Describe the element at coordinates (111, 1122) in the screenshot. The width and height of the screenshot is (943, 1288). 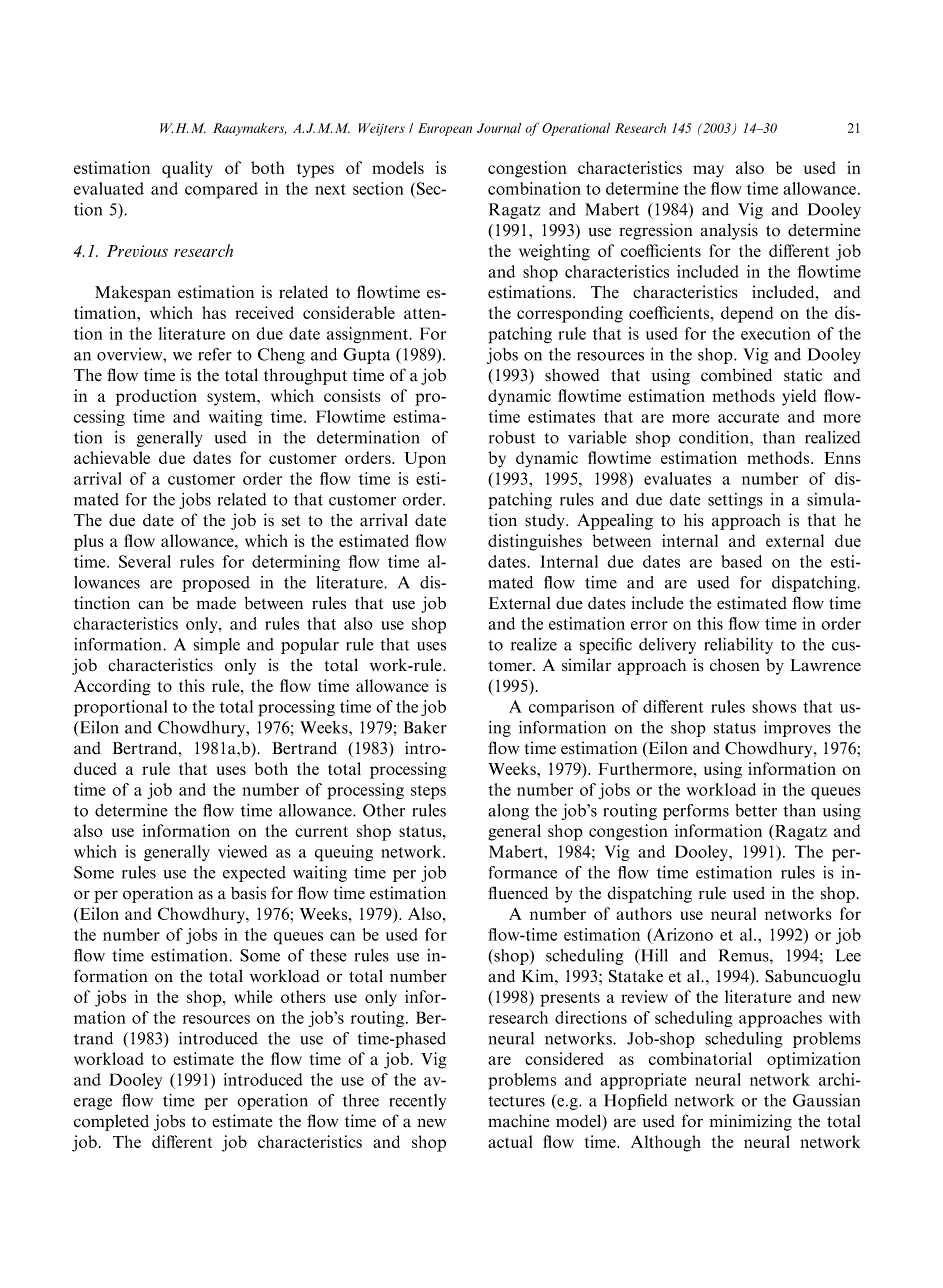
I see `completed` at that location.
